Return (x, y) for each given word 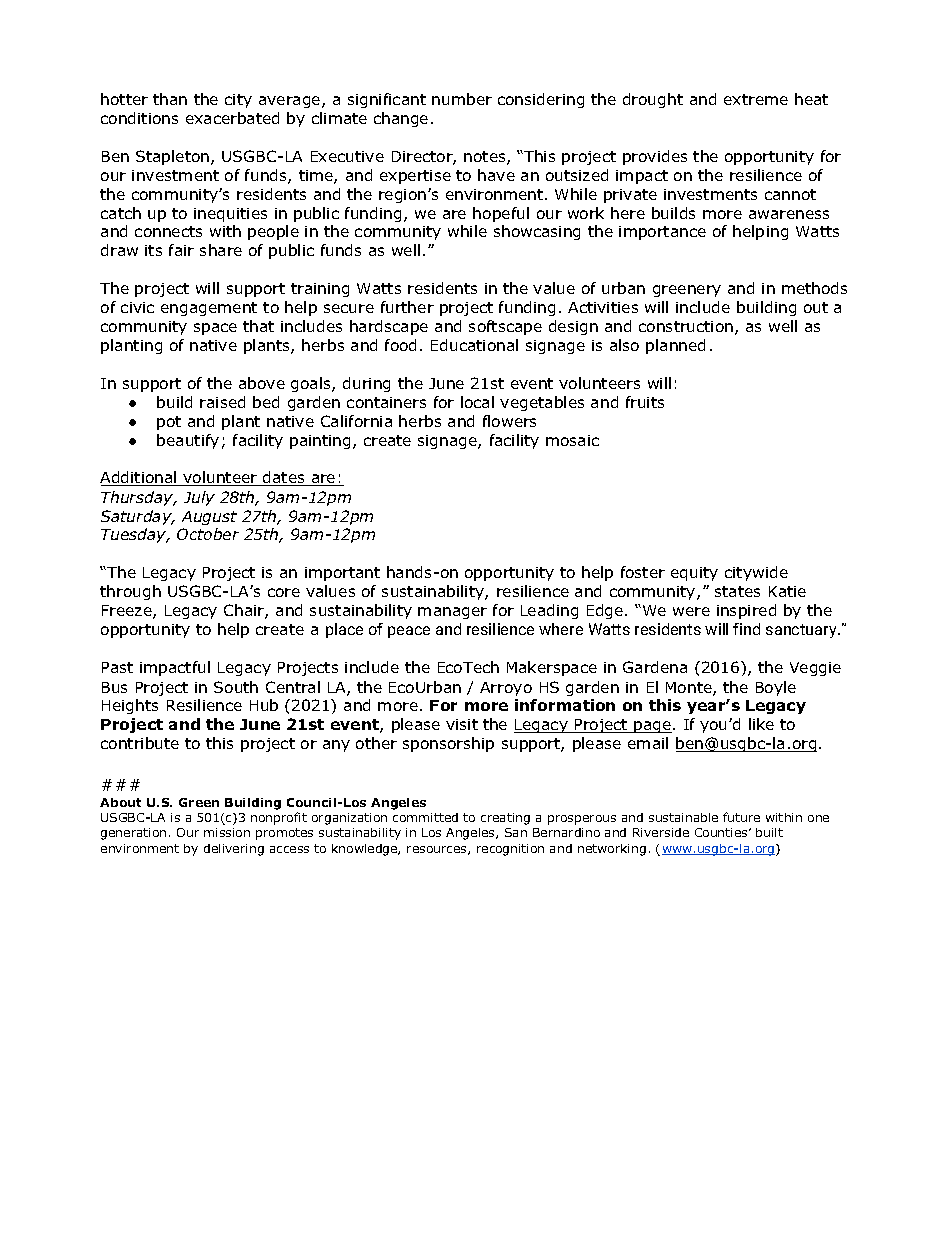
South (236, 687)
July (199, 498)
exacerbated (232, 118)
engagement (209, 309)
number (462, 99)
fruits (645, 402)
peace (409, 632)
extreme (756, 99)
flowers (509, 421)
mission (227, 832)
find (746, 629)
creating (505, 819)
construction (687, 328)
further (407, 307)
